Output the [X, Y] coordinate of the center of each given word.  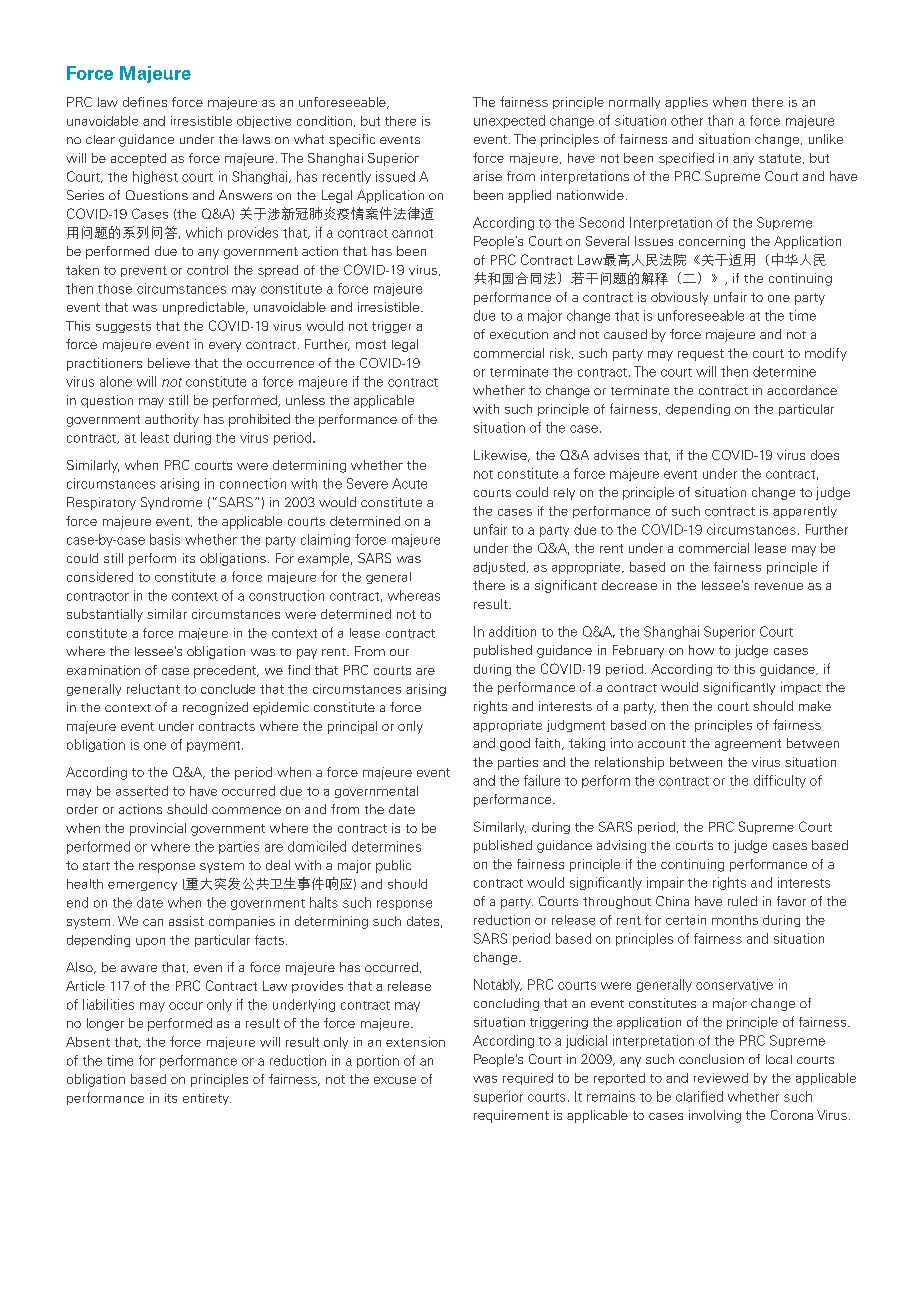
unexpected [509, 121]
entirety [207, 1099]
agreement [748, 745]
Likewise [501, 456]
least [155, 437]
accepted [138, 159]
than [720, 120]
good [515, 744]
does [825, 455]
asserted [142, 791]
